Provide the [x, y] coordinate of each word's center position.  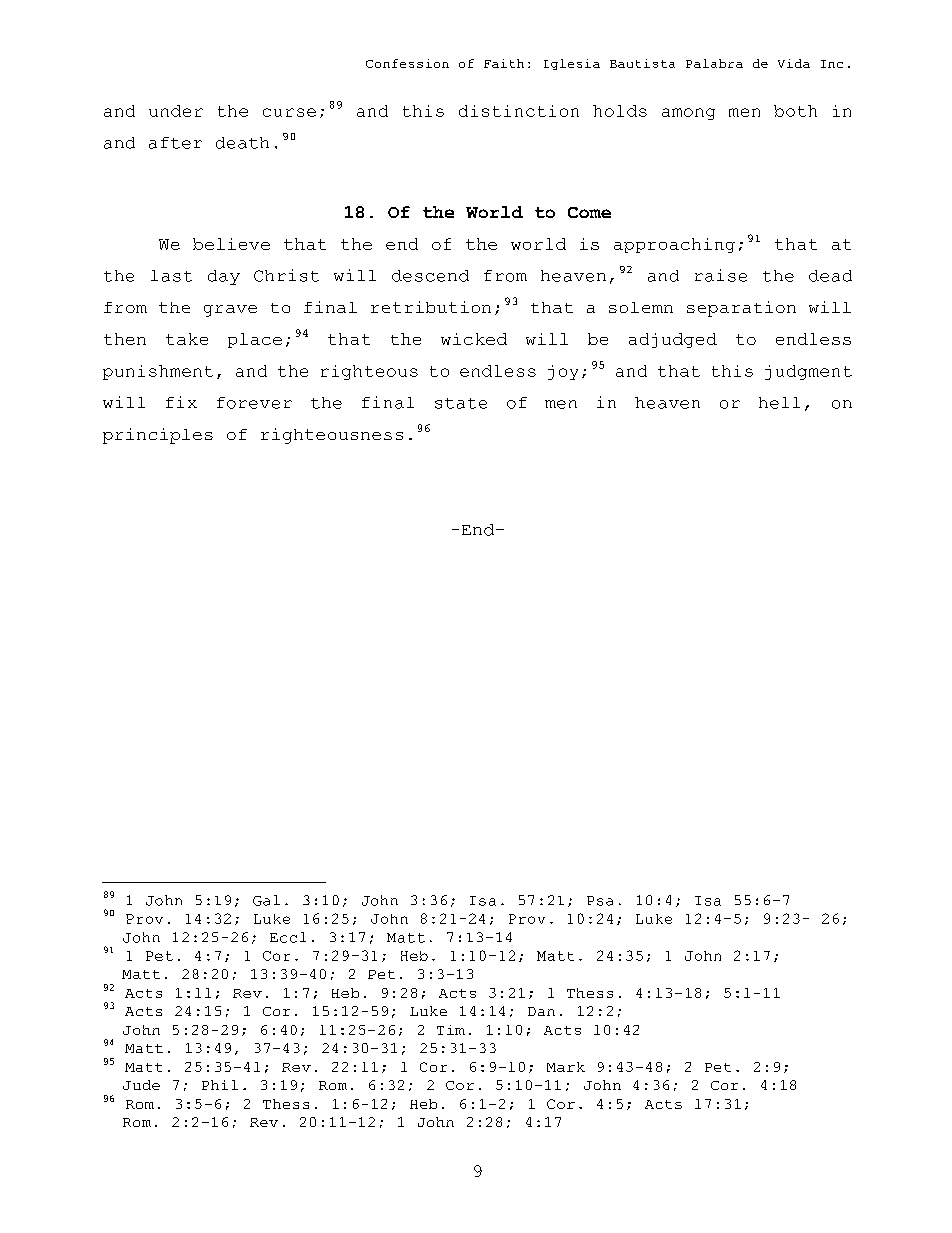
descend [430, 276]
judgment [808, 372]
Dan [541, 1011]
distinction [519, 111]
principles [158, 436]
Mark [566, 1067]
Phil [220, 1085]
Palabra [714, 63]
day [224, 277]
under [176, 111]
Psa [600, 901]
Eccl [288, 937]
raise [721, 275]
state [461, 403]
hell [779, 403]
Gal [266, 900]
